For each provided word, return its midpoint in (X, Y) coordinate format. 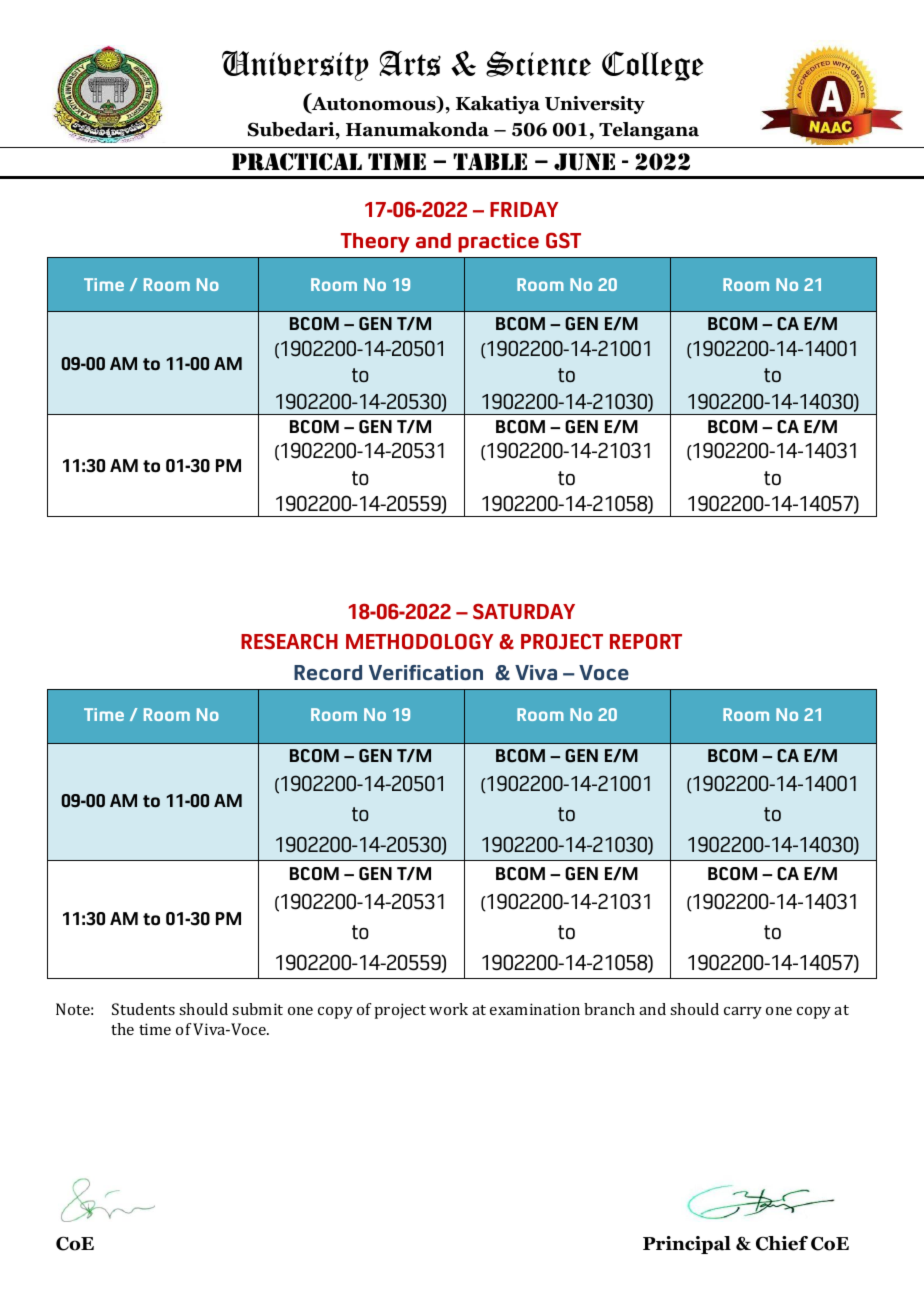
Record (328, 672)
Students (143, 1009)
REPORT (646, 641)
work (448, 1009)
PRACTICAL (297, 162)
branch (609, 1009)
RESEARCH (289, 641)
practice (498, 243)
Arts (410, 63)
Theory (375, 243)
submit (257, 1009)
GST (563, 240)
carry (743, 1013)
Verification (426, 672)
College (653, 66)
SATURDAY (524, 611)
